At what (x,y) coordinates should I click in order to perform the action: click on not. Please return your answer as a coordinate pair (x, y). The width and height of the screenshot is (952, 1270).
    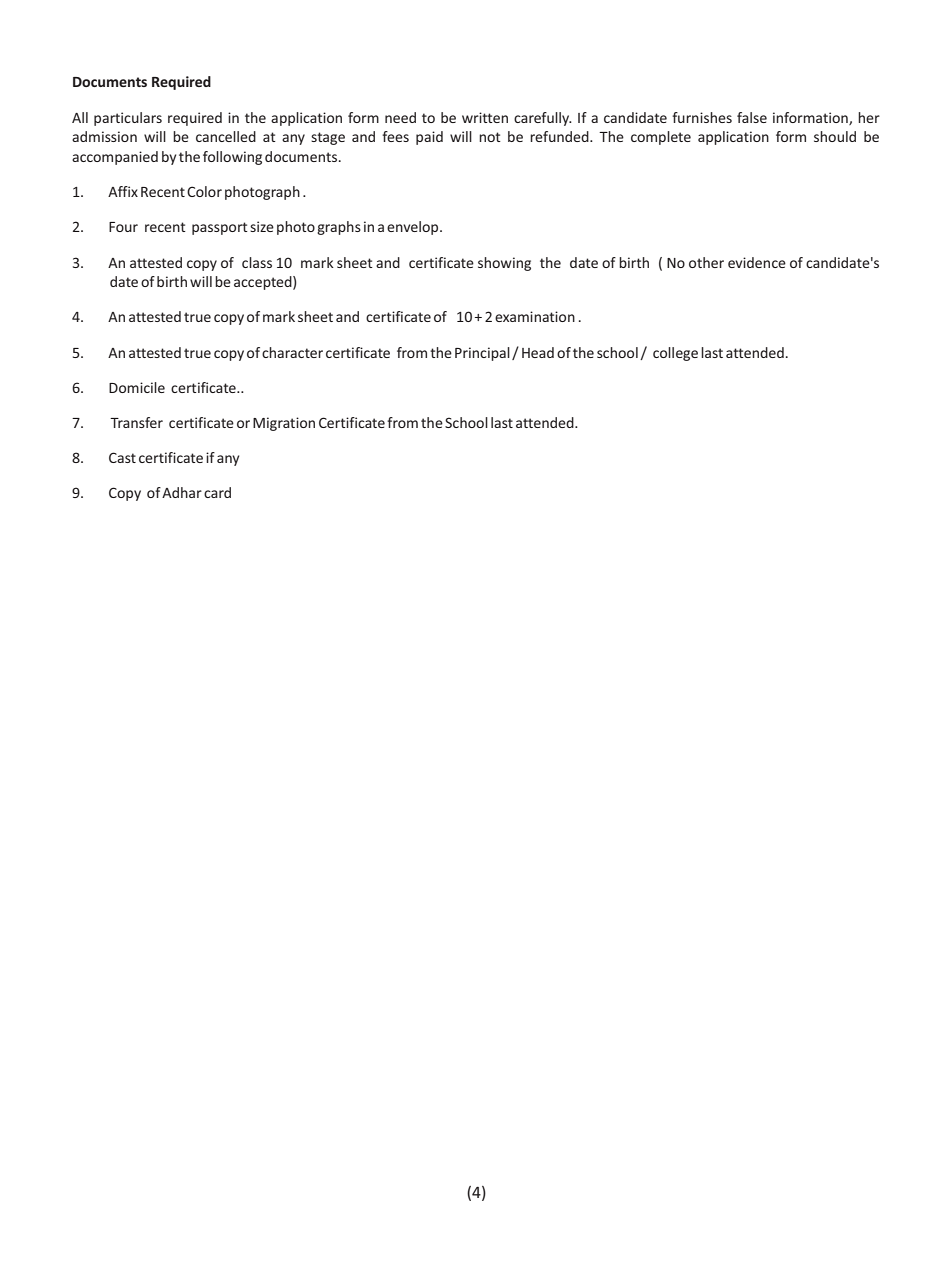
    Looking at the image, I should click on (490, 137).
